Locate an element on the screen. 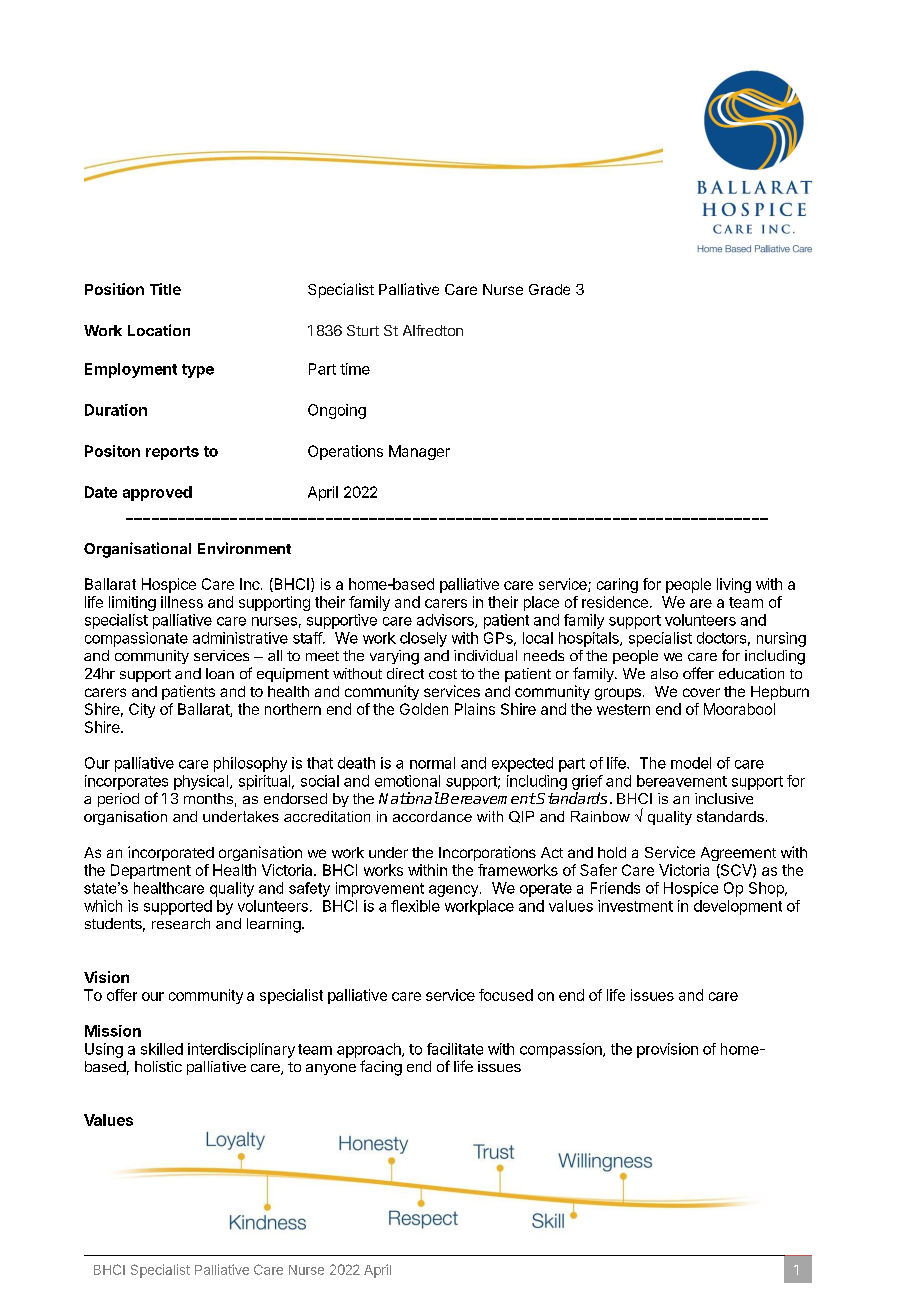 The height and width of the screenshot is (1308, 924). Location is located at coordinates (159, 330).
